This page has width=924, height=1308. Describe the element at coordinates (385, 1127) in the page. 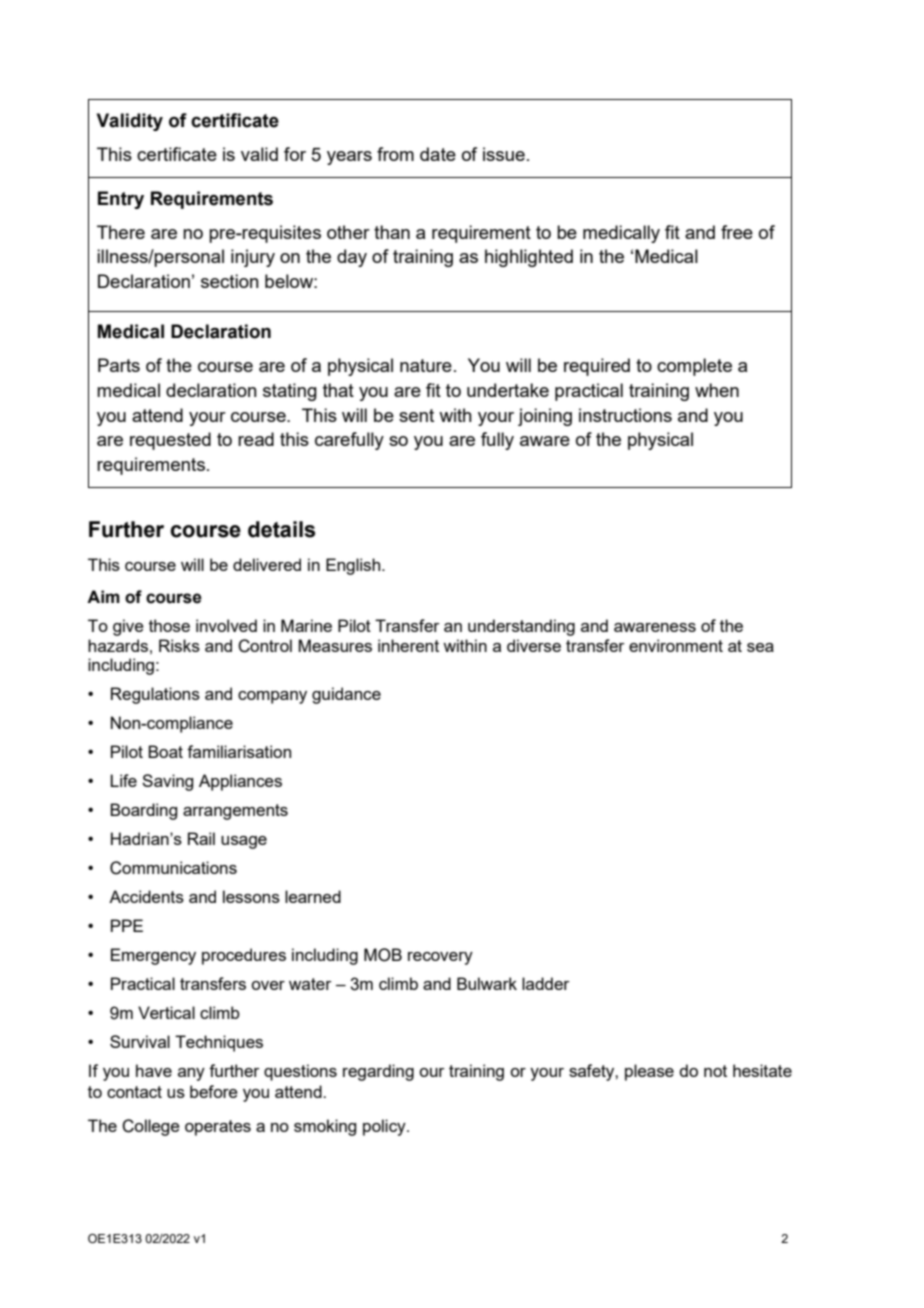

I see `policy` at that location.
